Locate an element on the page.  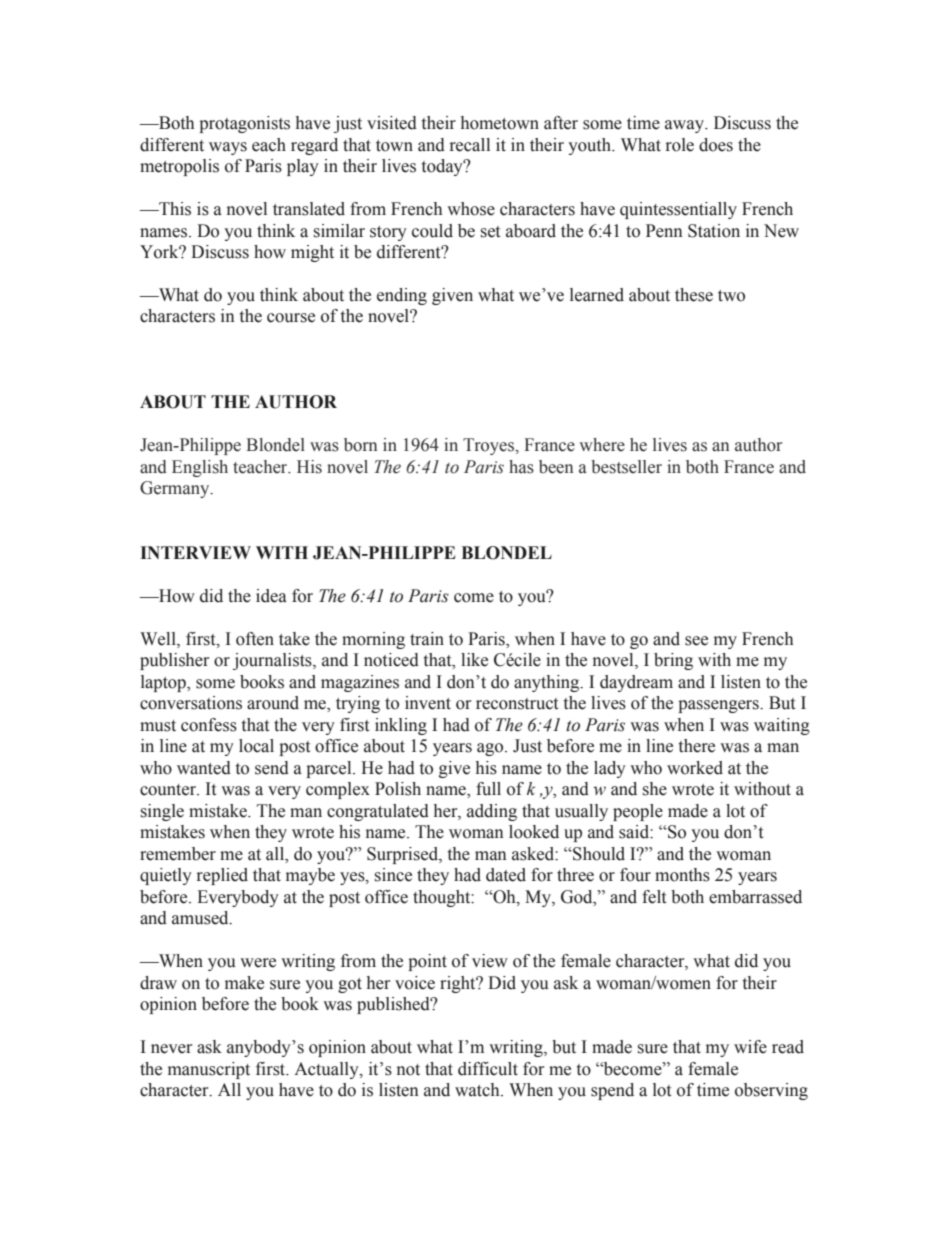
recall is located at coordinates (470, 145).
